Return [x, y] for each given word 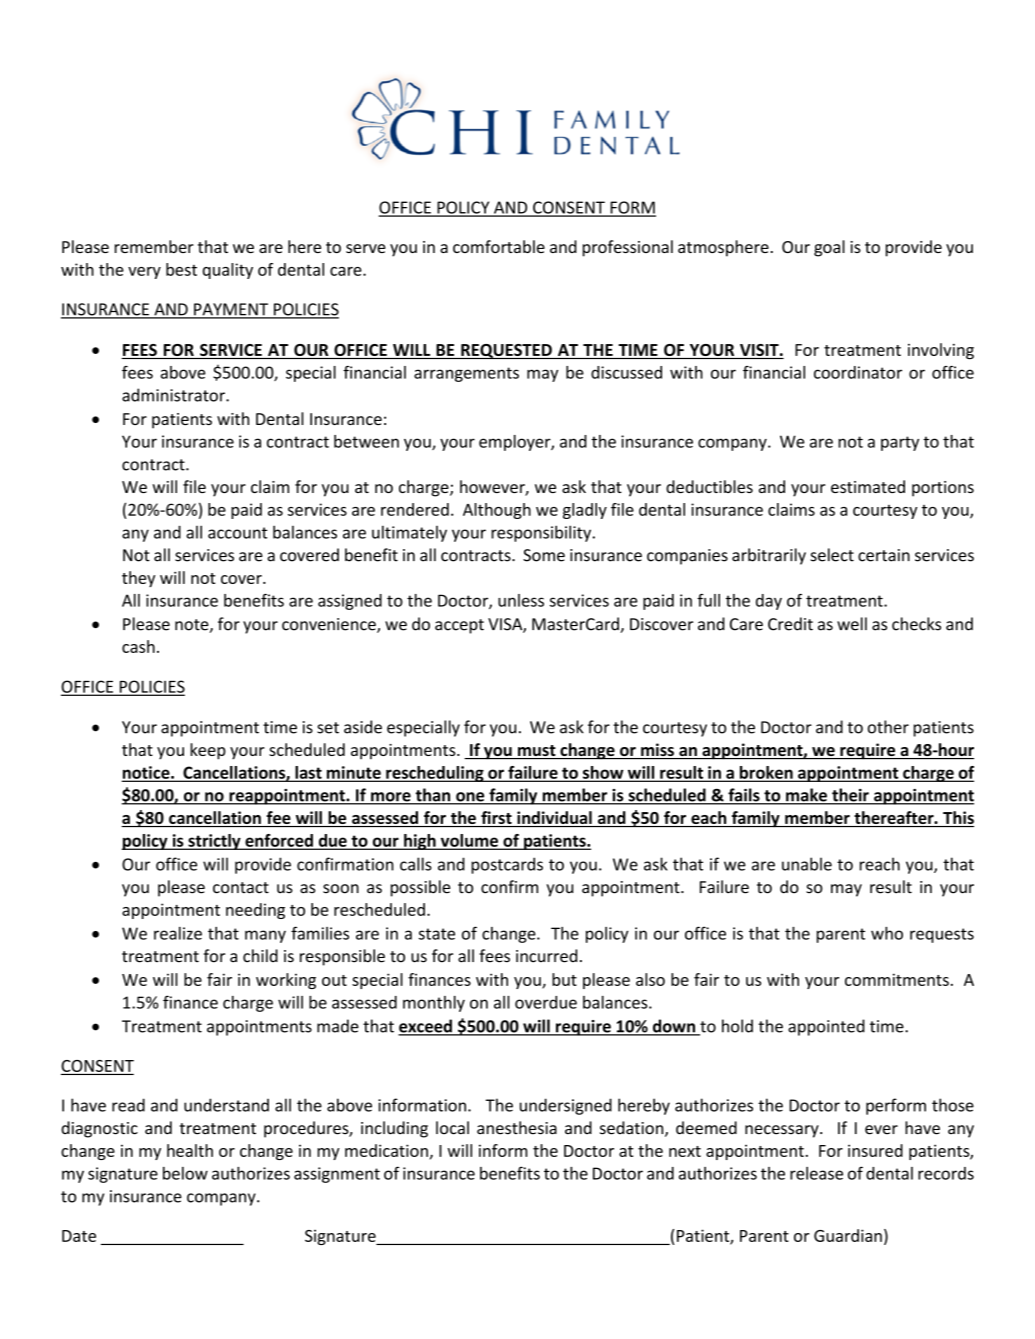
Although [497, 511]
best [181, 269]
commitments [897, 979]
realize [178, 933]
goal [829, 248]
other [888, 727]
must [537, 752]
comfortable [499, 246]
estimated [868, 486]
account [237, 533]
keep [208, 751]
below [185, 1173]
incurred [546, 956]
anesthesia [517, 1128]
